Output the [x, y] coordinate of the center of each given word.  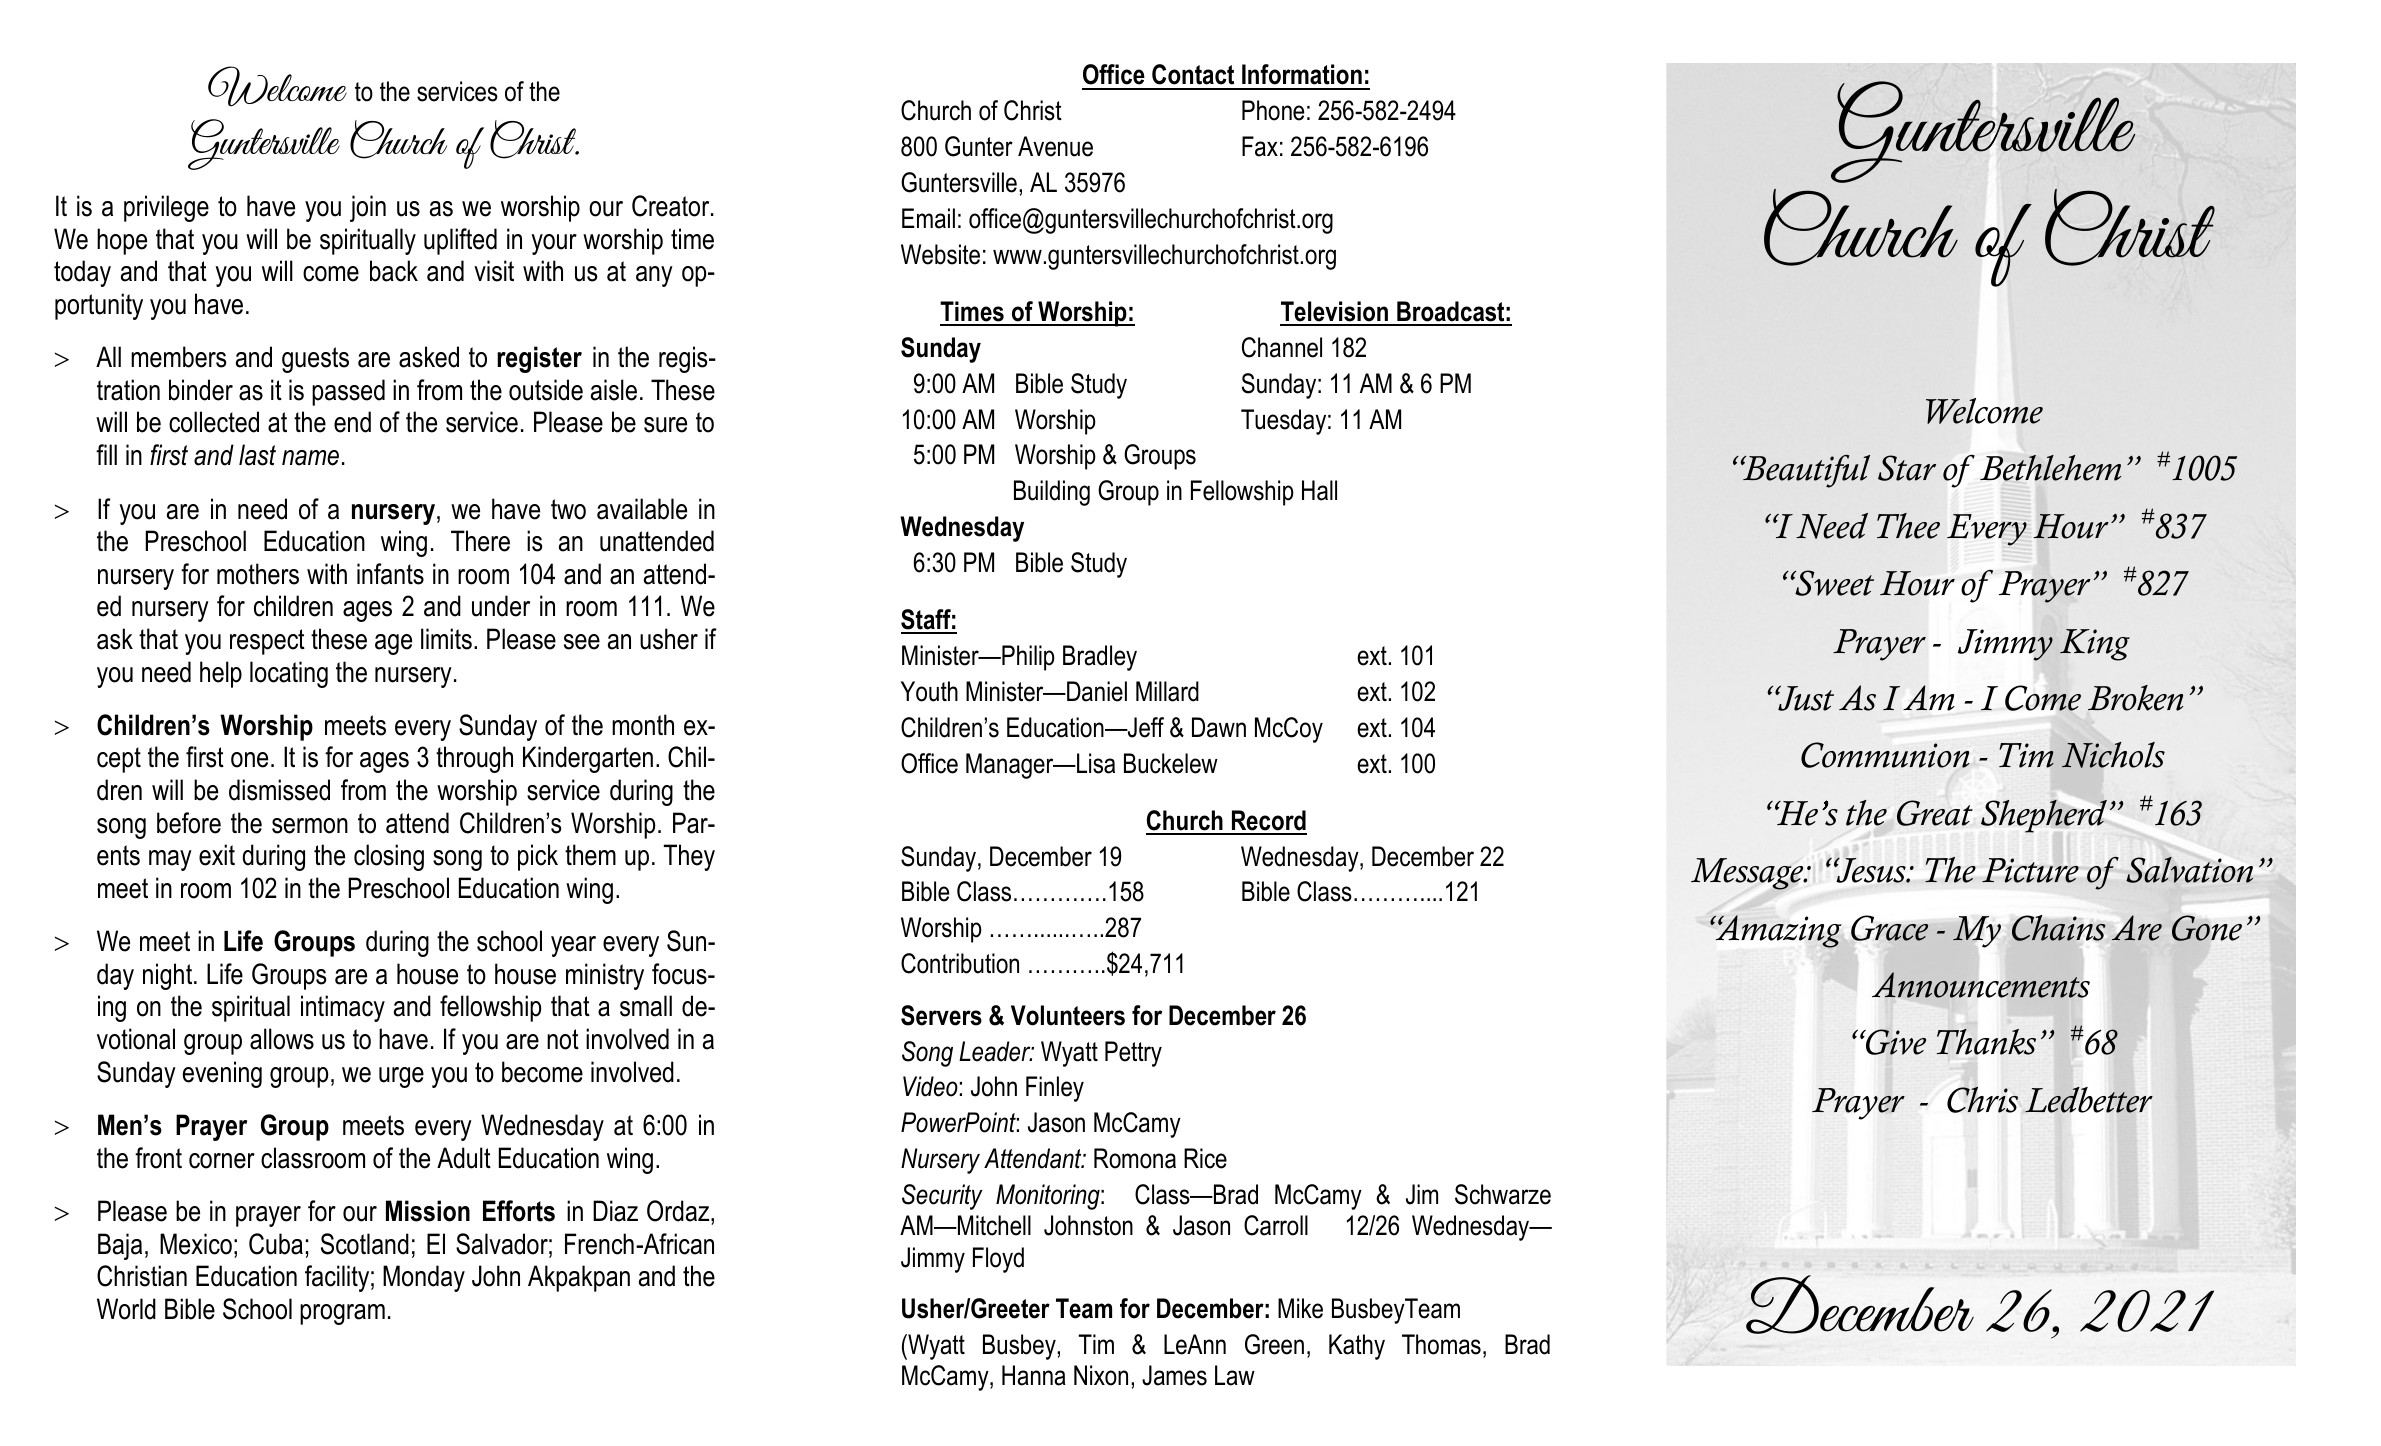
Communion [1885, 755]
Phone [1273, 110]
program [342, 1314]
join [368, 208]
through [474, 759]
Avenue [1055, 146]
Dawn [1219, 727]
